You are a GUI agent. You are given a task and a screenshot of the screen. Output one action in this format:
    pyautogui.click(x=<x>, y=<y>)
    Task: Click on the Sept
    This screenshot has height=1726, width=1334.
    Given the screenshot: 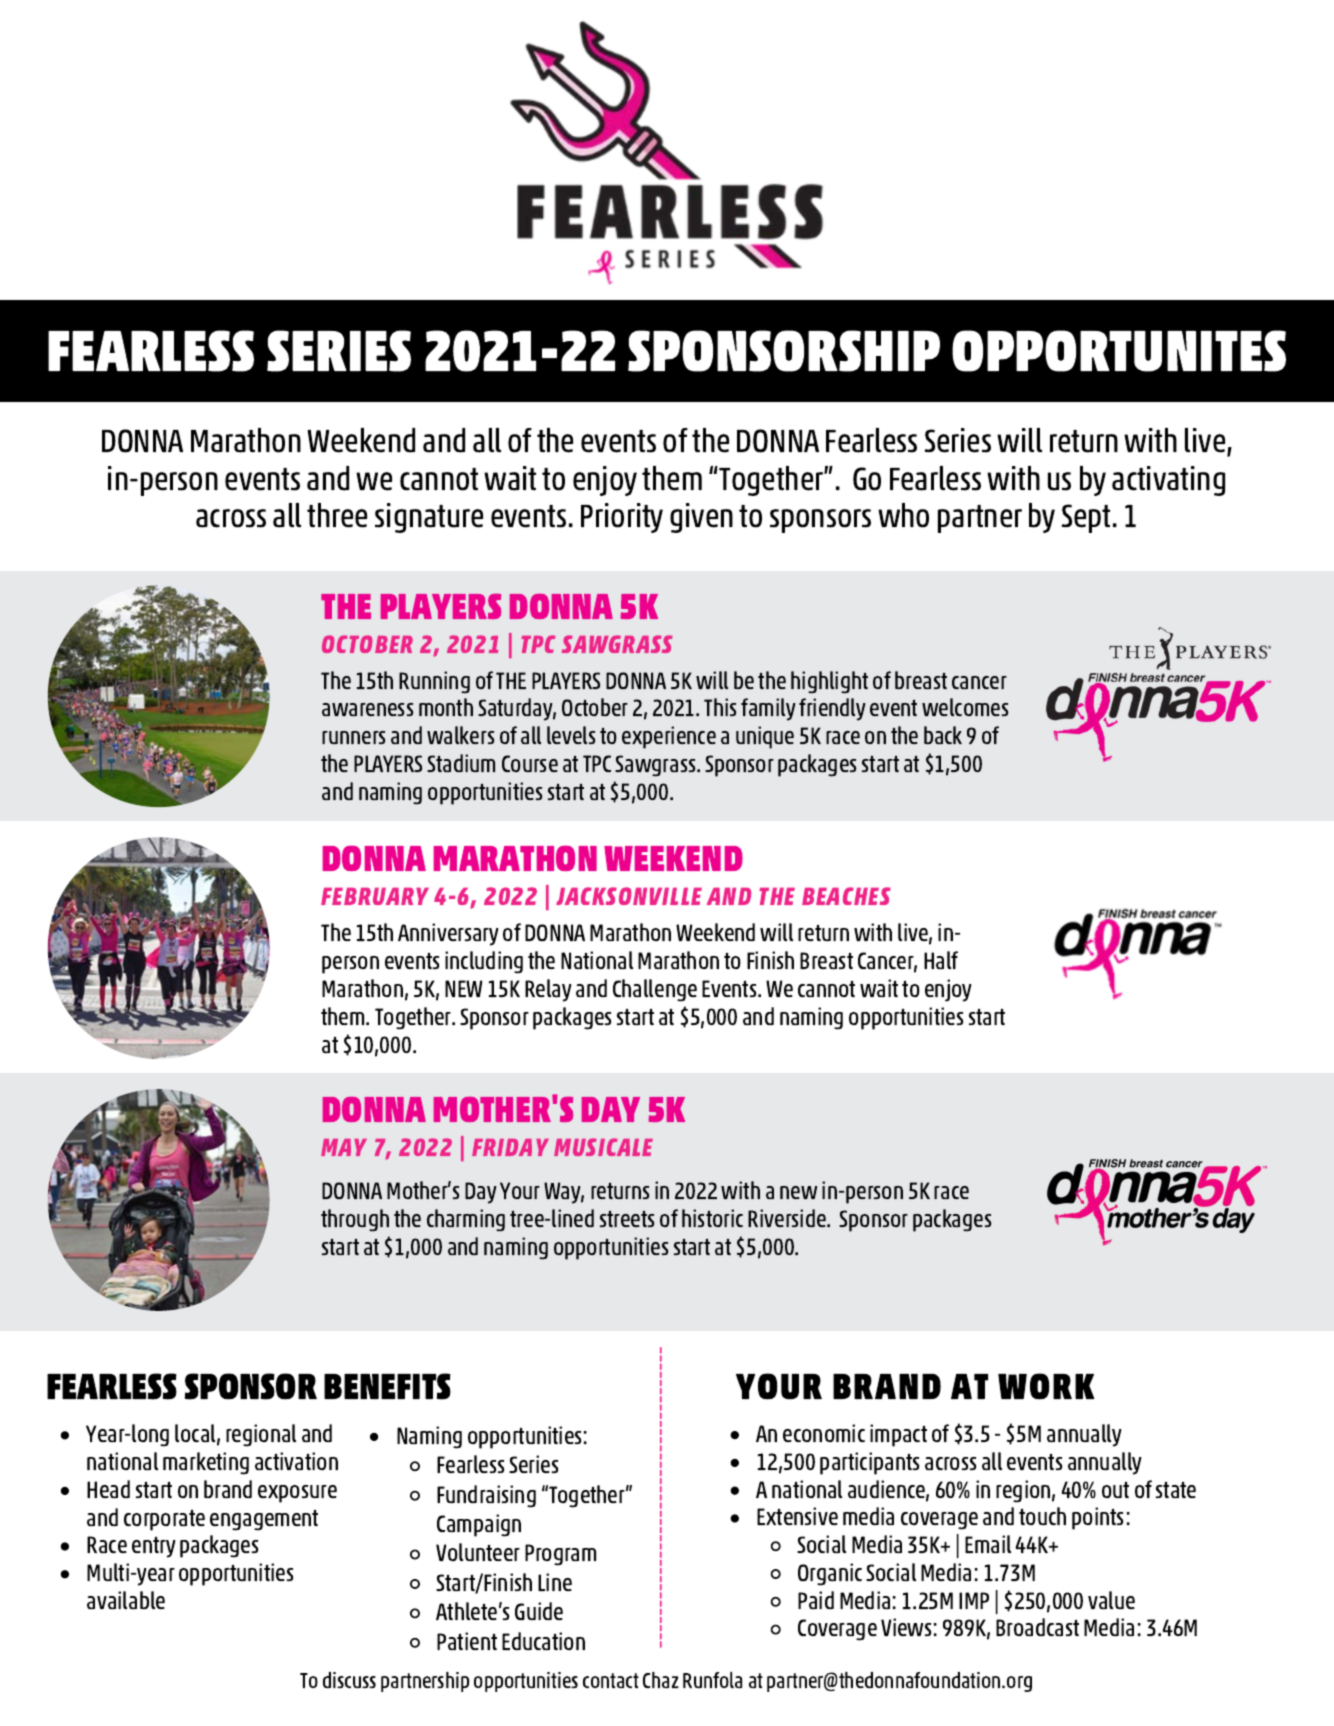 What is the action you would take?
    pyautogui.click(x=1086, y=518)
